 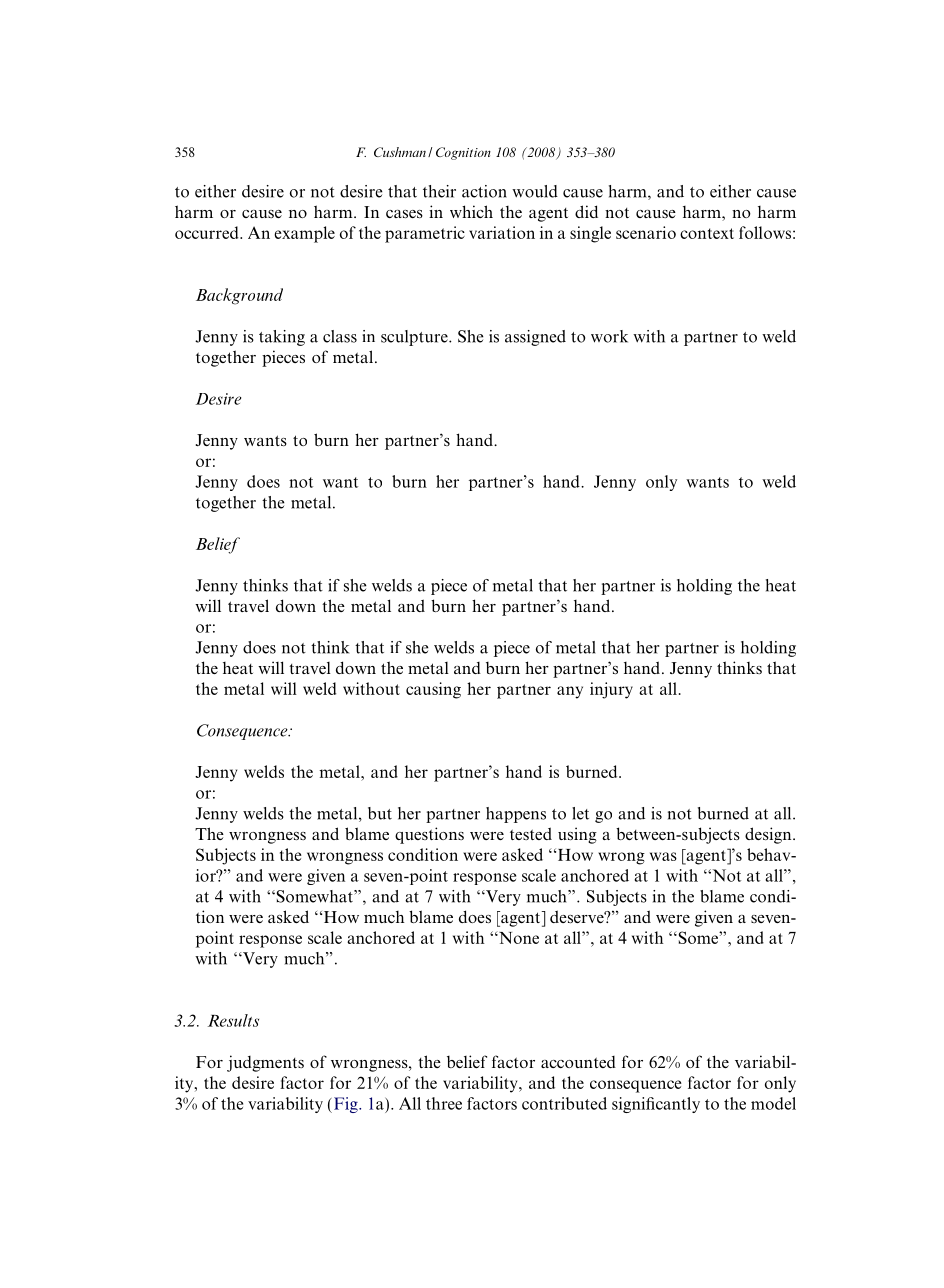 I want to click on taking, so click(x=282, y=338).
